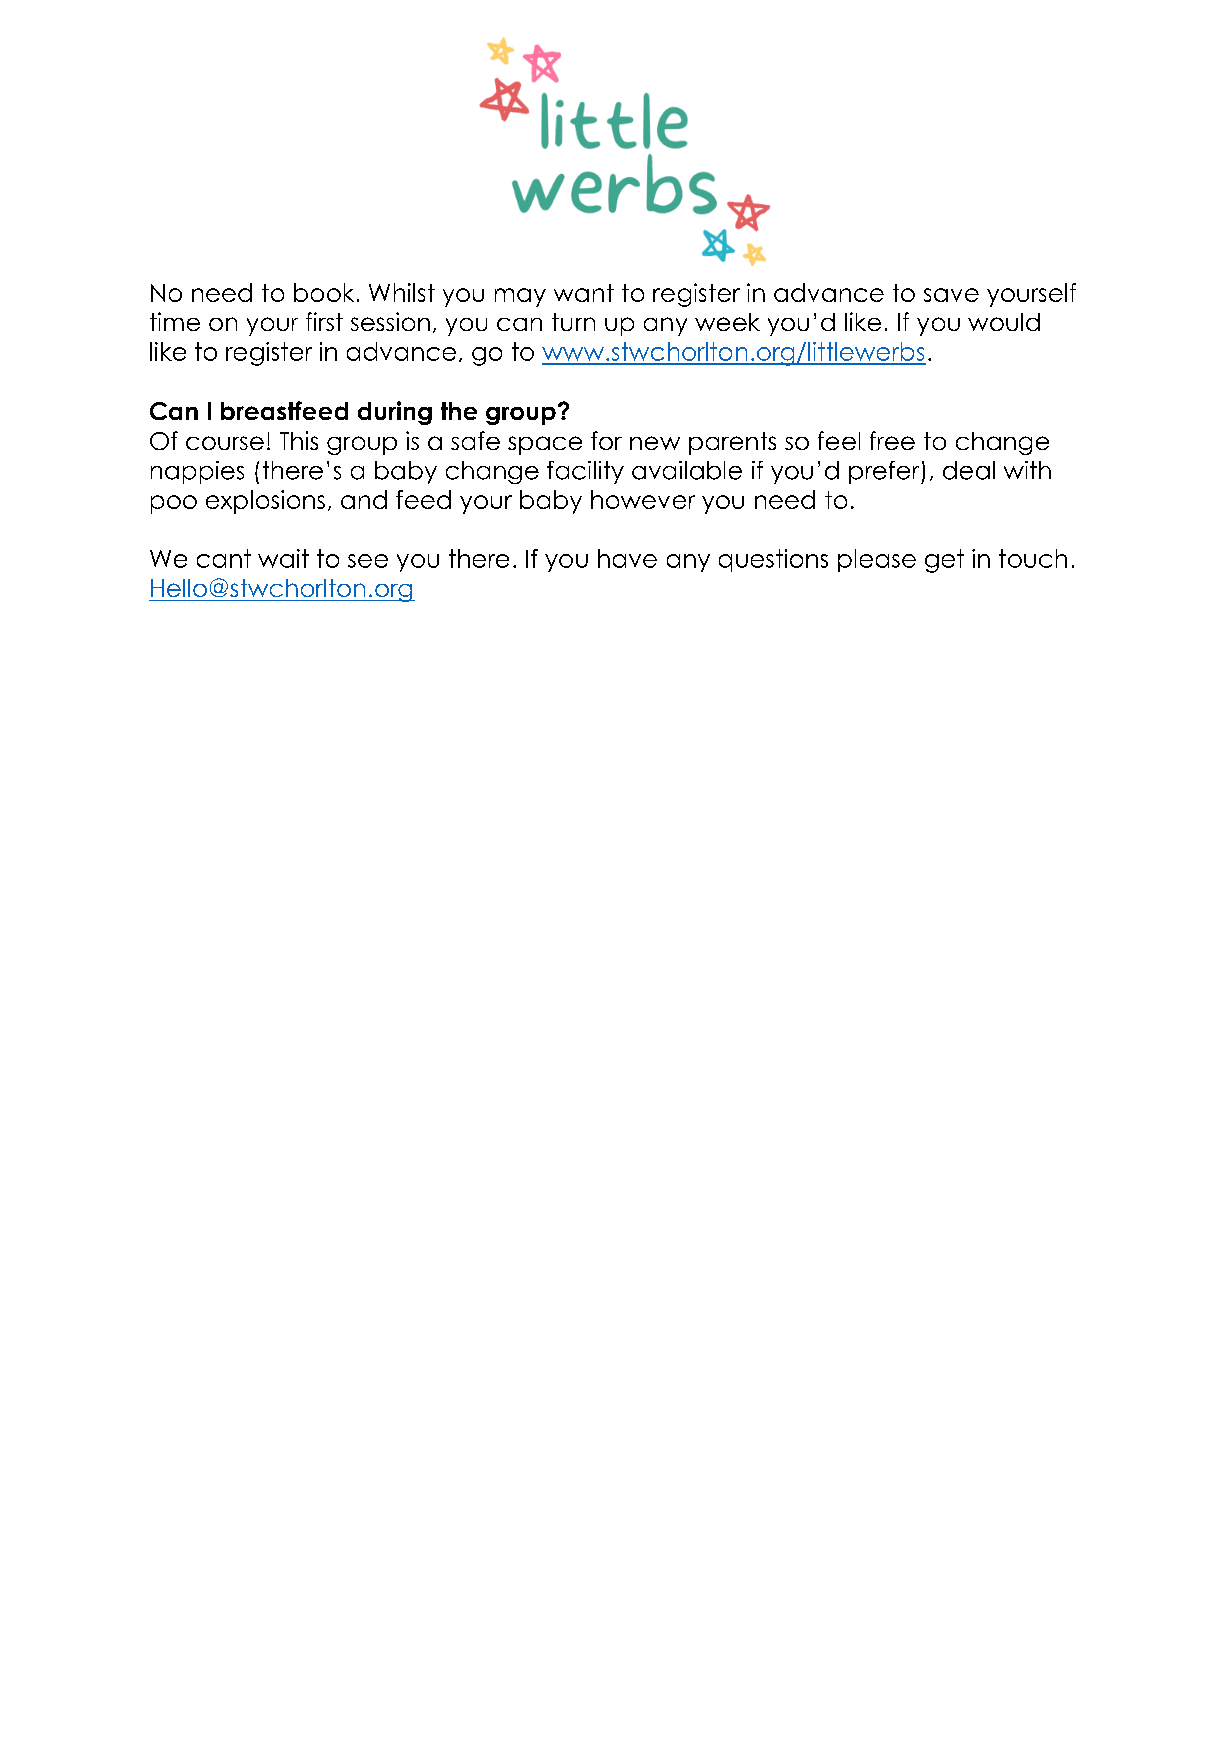  What do you see at coordinates (885, 472) in the document?
I see `prefer` at bounding box center [885, 472].
